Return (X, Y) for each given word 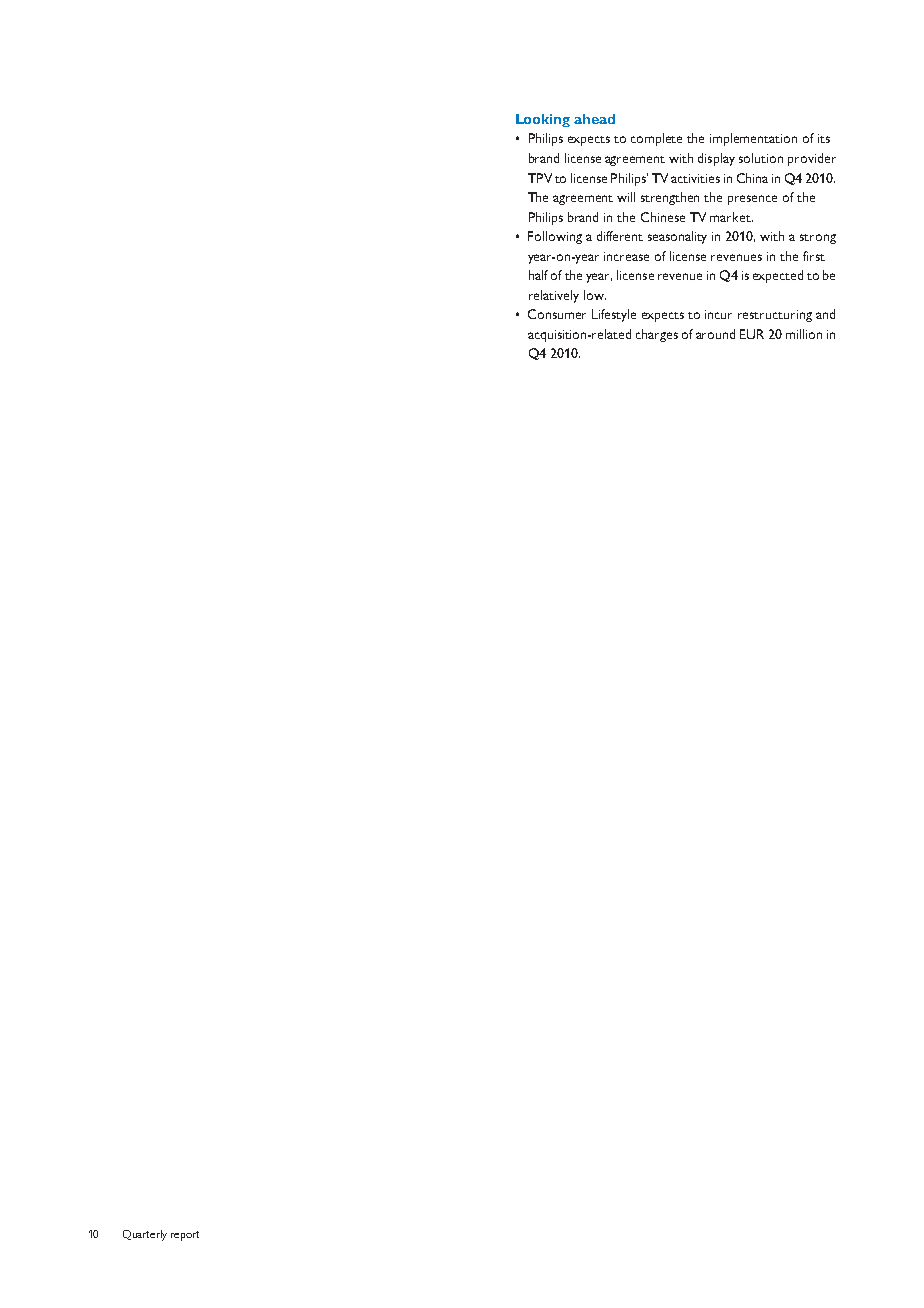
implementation (753, 139)
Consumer (557, 314)
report (185, 1236)
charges (657, 335)
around (715, 334)
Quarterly (145, 1235)
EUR (752, 334)
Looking (543, 120)
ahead (594, 119)
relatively (554, 296)
